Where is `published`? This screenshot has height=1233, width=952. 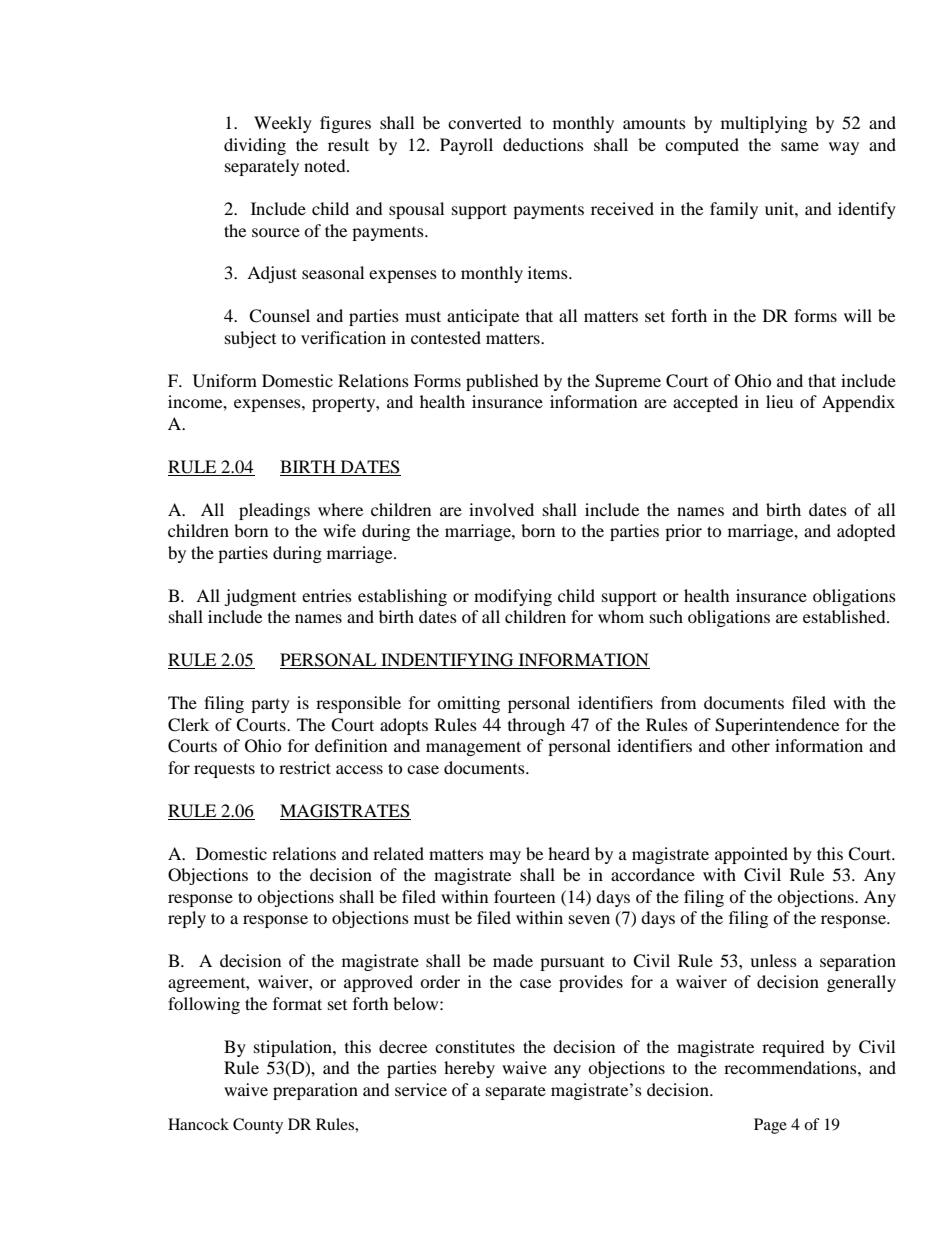 published is located at coordinates (502, 382).
